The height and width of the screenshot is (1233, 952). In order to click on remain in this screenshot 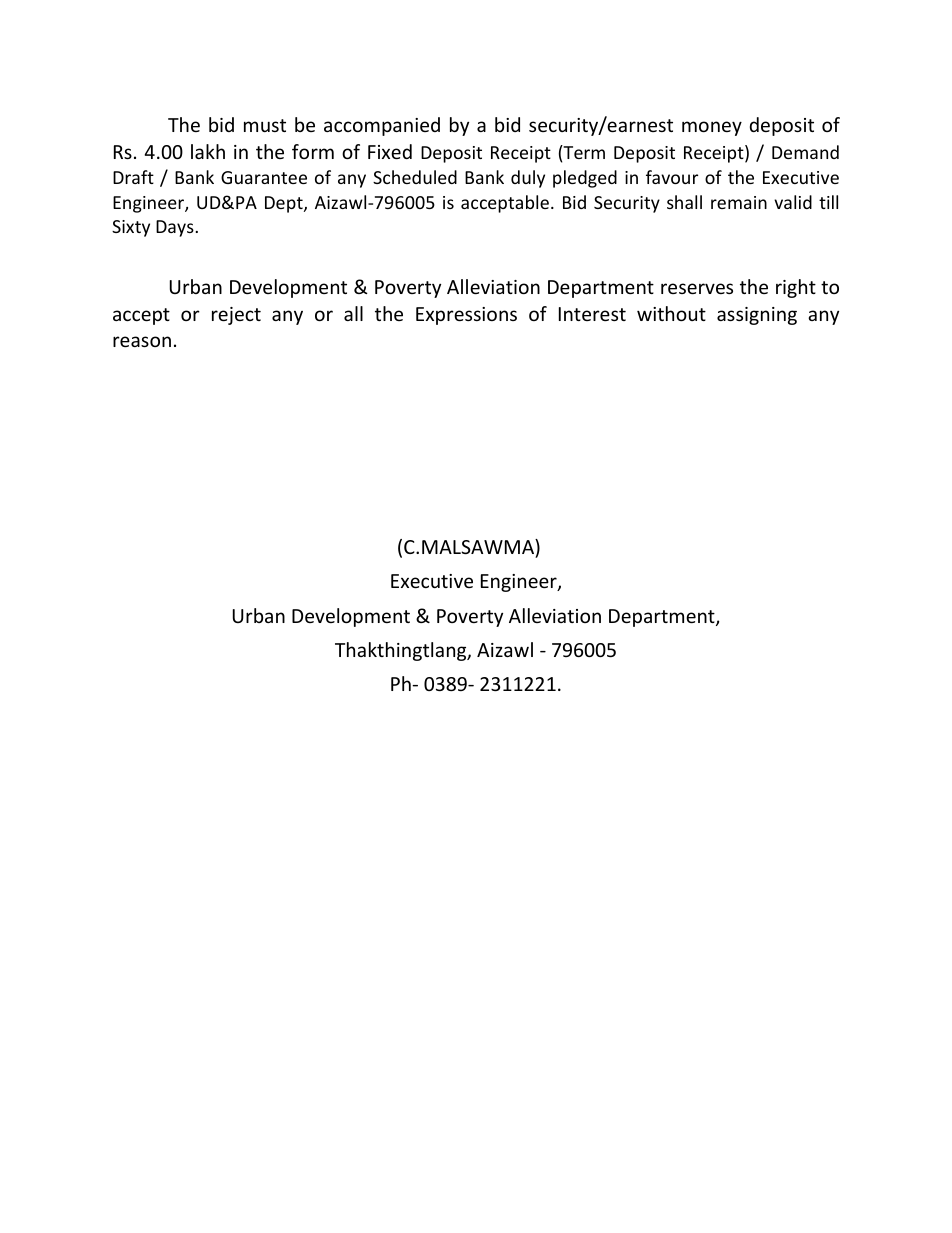, I will do `click(739, 202)`.
